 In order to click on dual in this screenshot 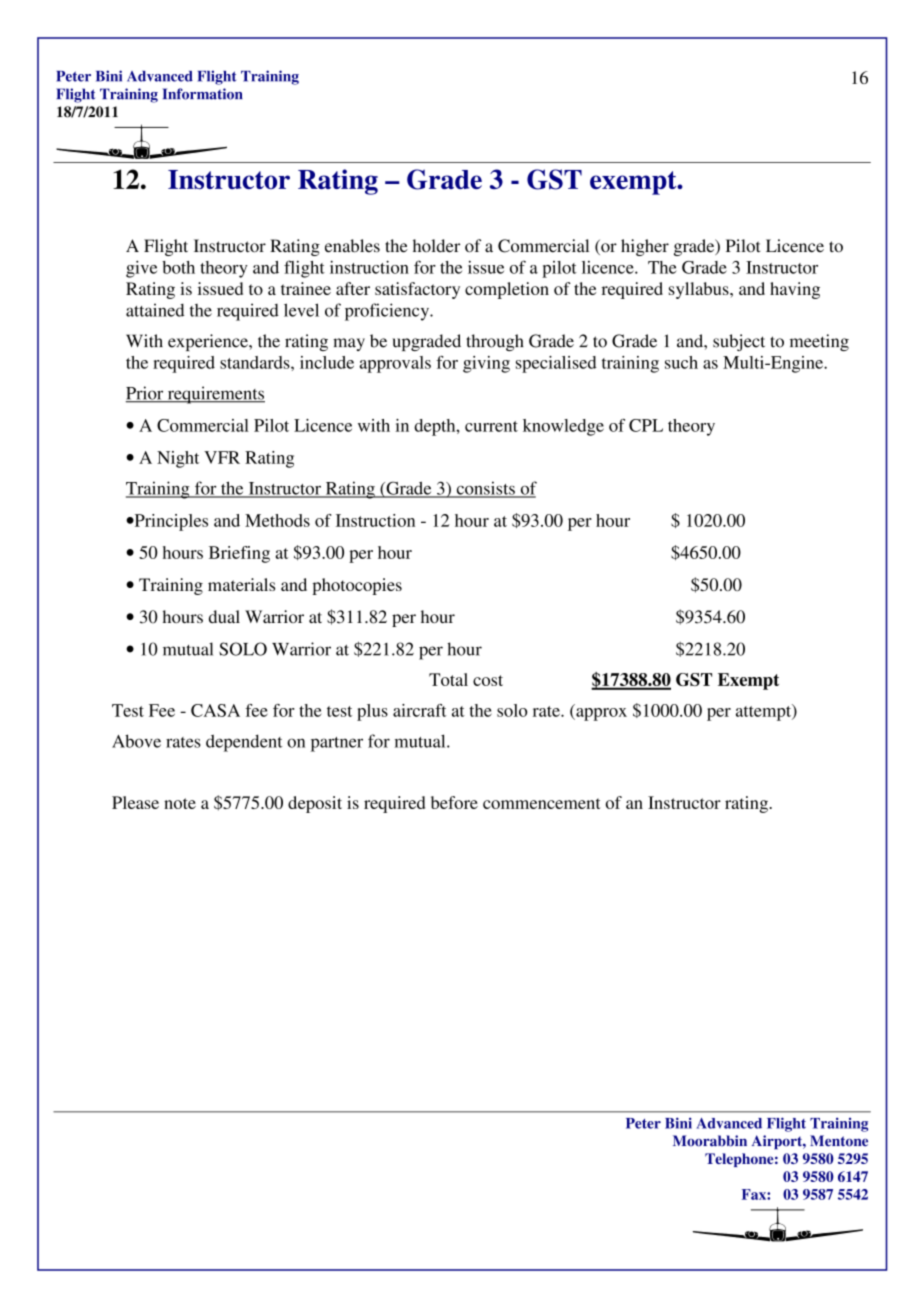, I will do `click(224, 616)`.
